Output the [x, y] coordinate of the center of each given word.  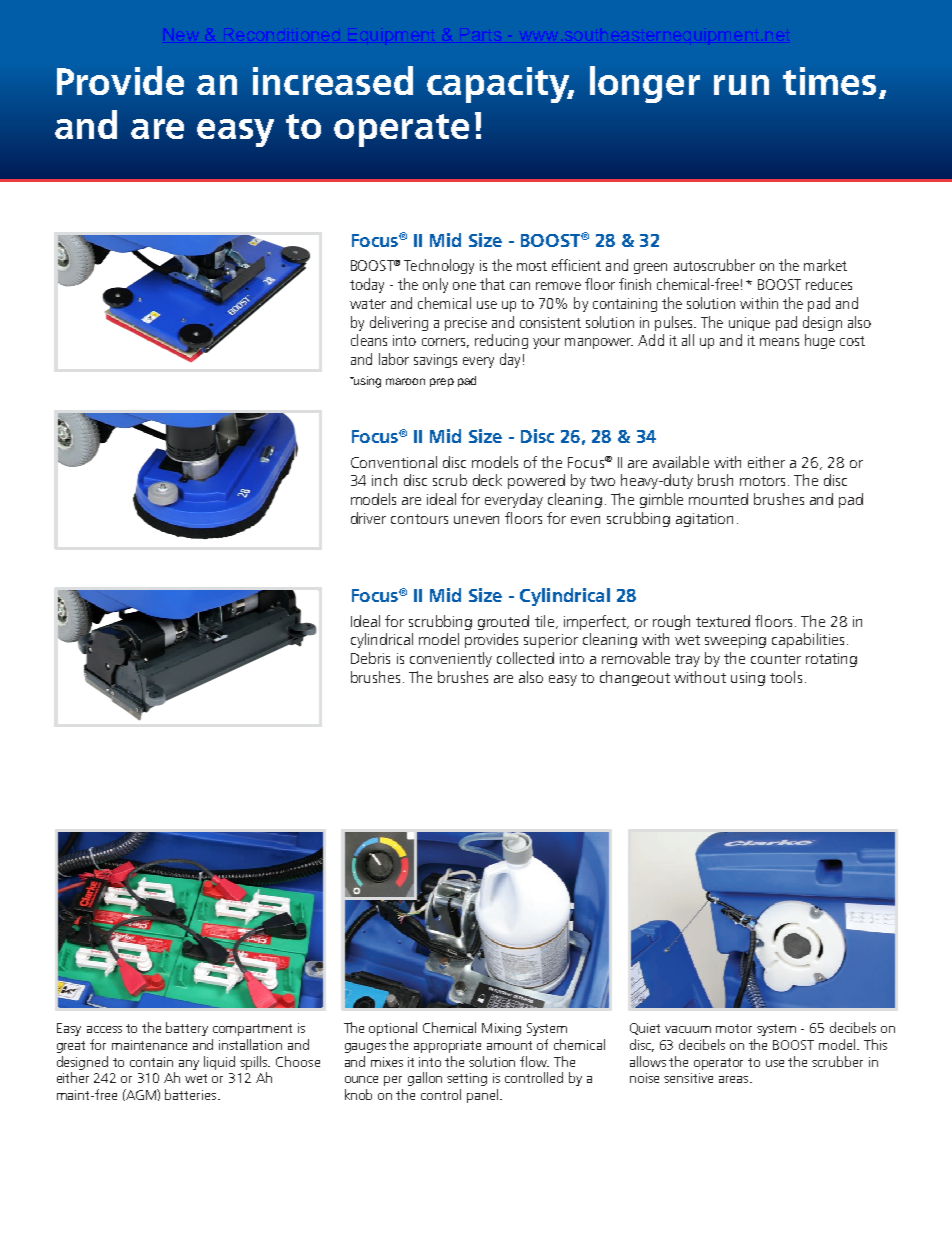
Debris [370, 658]
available [681, 462]
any [189, 1065]
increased [333, 80]
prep [442, 382]
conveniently [451, 659]
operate [401, 130]
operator [718, 1064]
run [741, 85]
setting [467, 1079]
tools [786, 677]
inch [384, 480]
